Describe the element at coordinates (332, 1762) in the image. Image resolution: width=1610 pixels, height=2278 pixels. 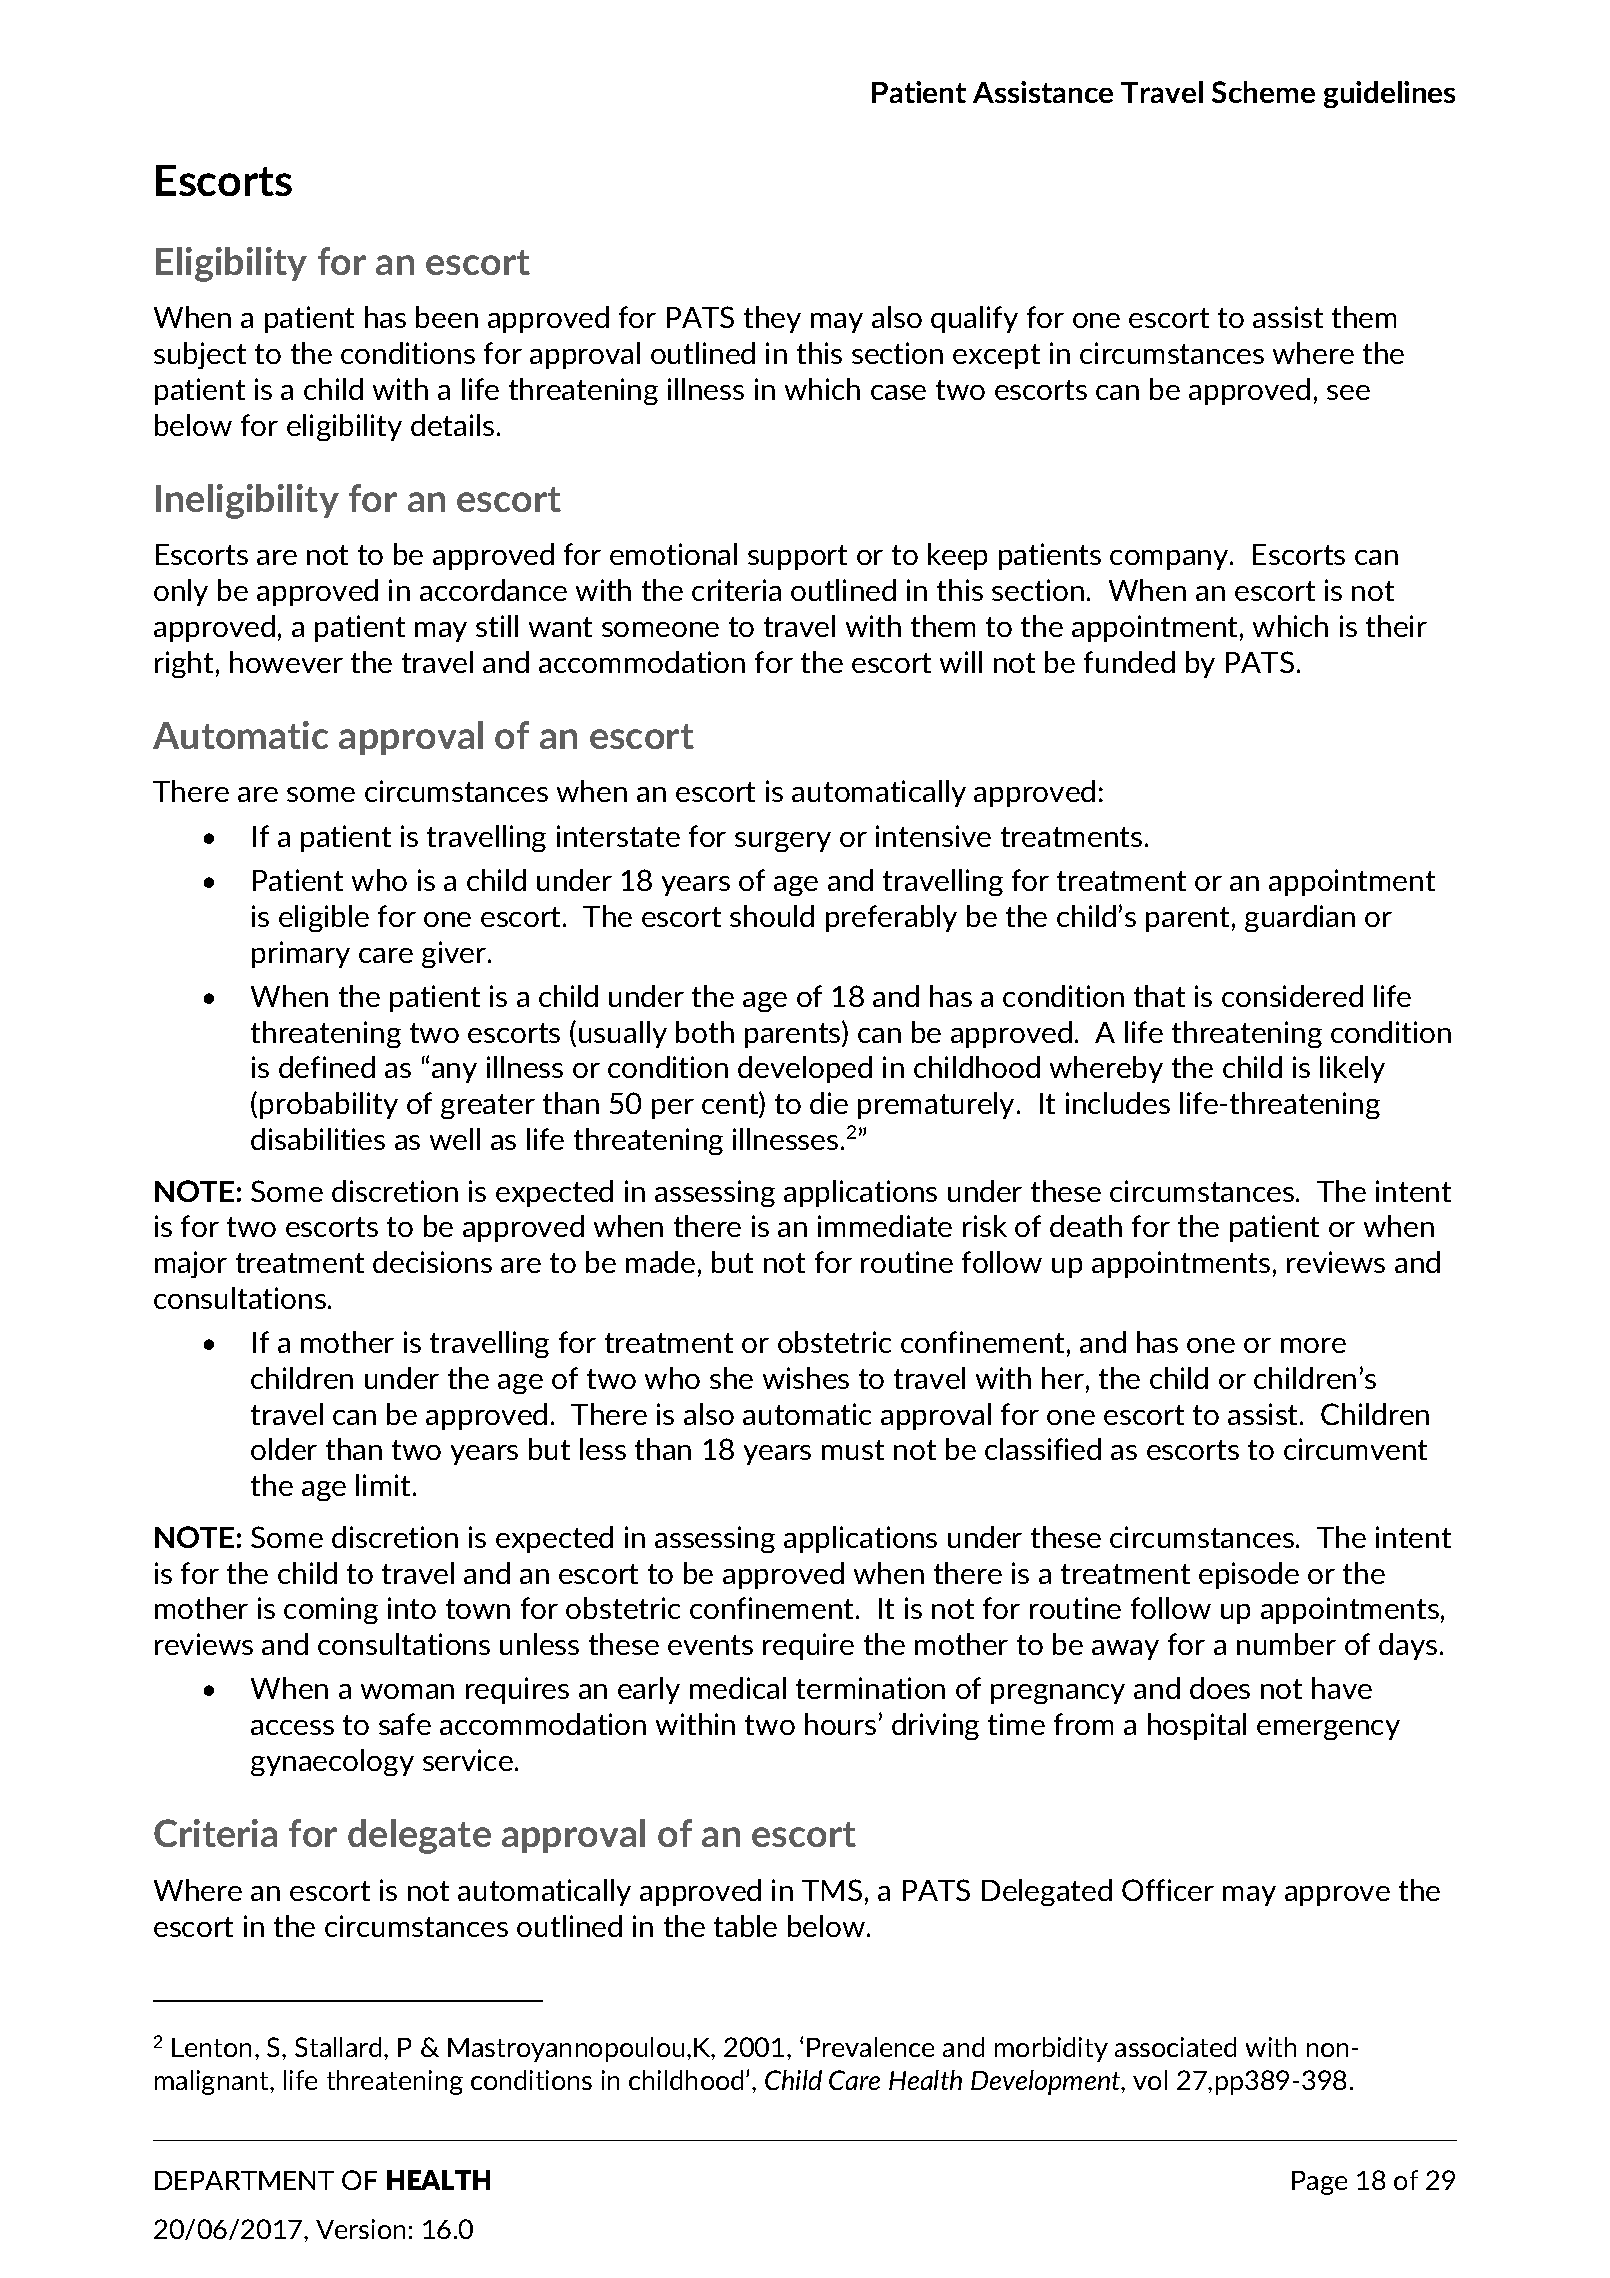
I see `gynaecology` at that location.
